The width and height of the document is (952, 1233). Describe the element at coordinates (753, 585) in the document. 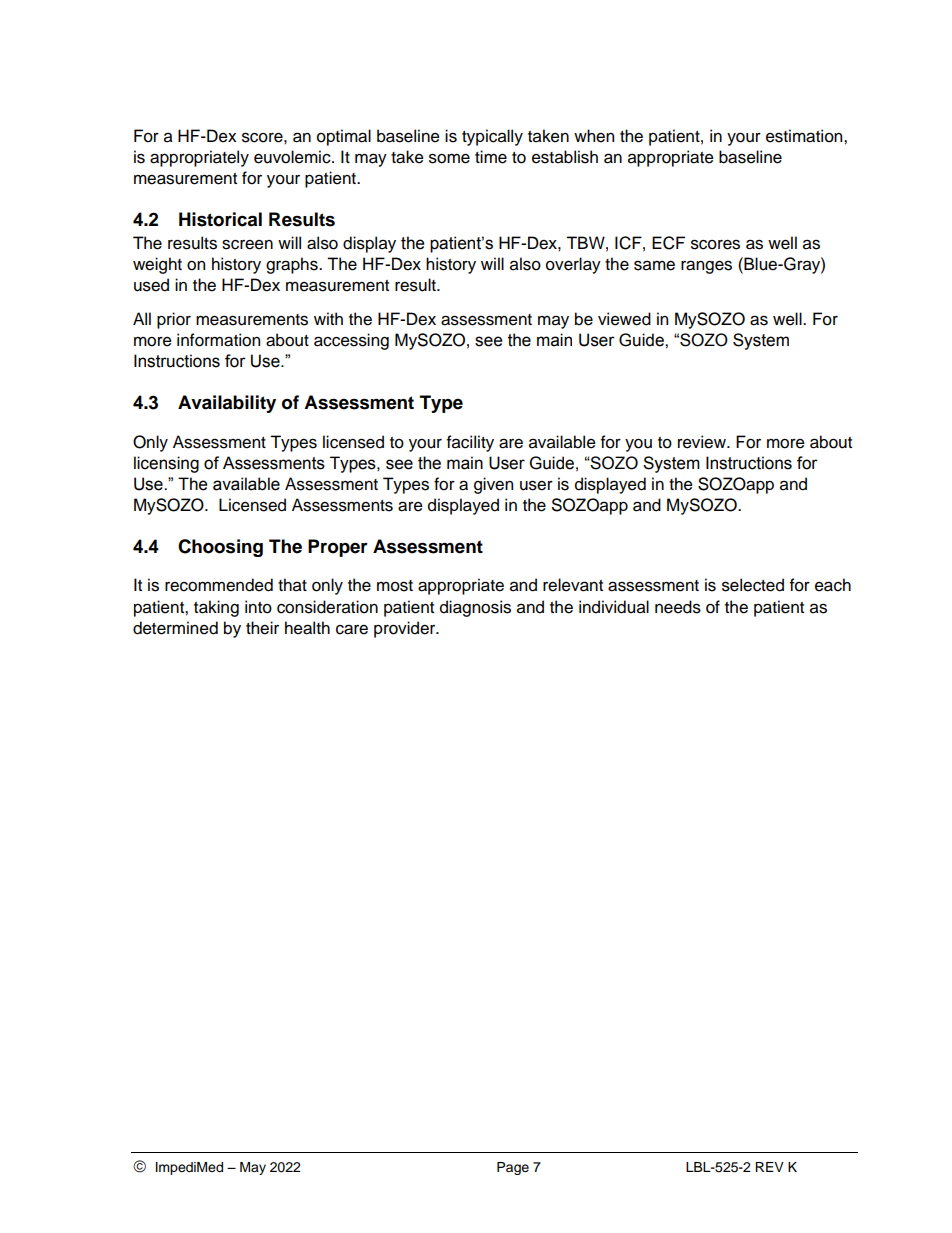

I see `selected` at that location.
